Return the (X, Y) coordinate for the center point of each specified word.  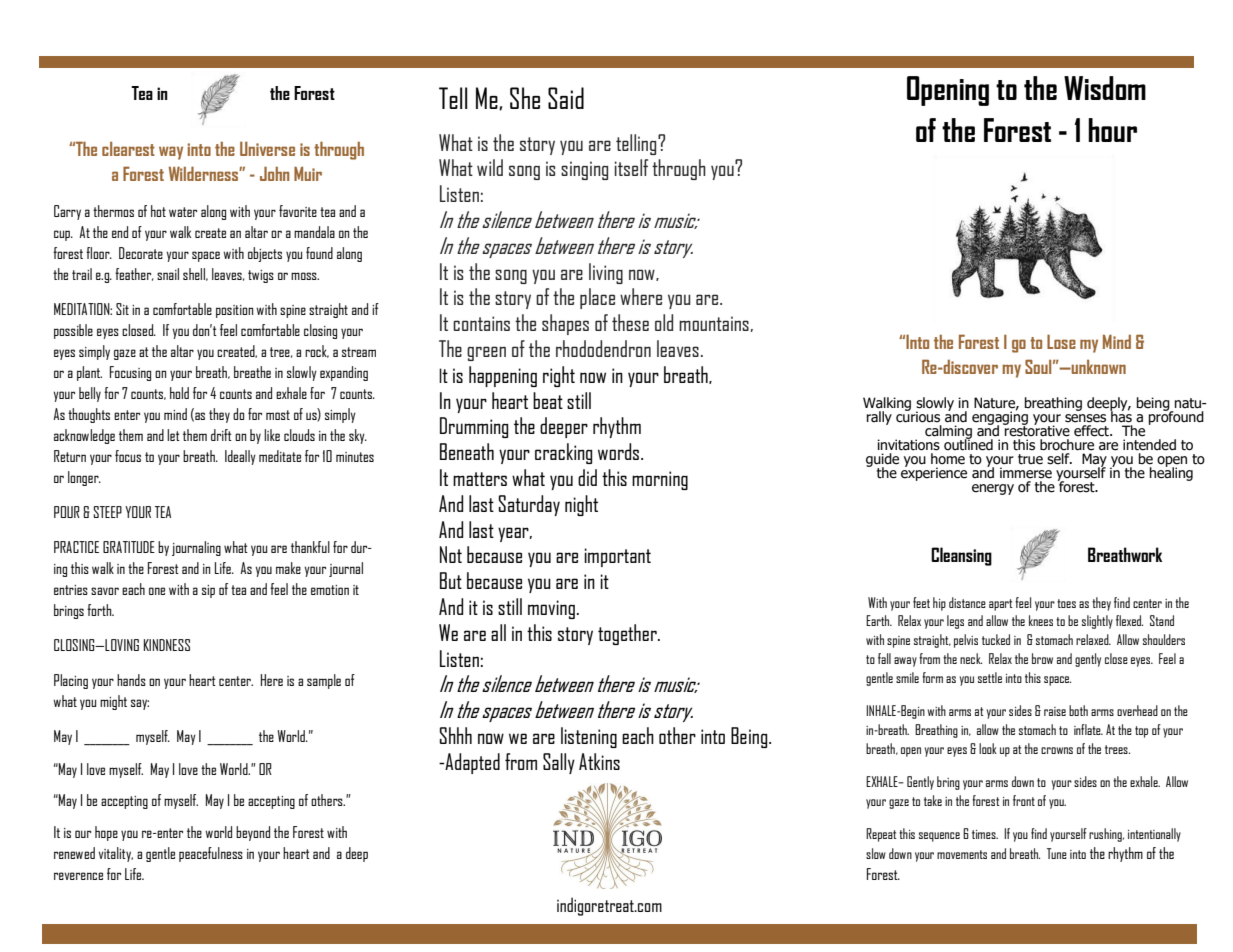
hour (1112, 130)
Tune (1057, 853)
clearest (128, 149)
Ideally (240, 457)
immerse (1026, 473)
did (587, 477)
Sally (559, 763)
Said (566, 98)
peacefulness (211, 854)
